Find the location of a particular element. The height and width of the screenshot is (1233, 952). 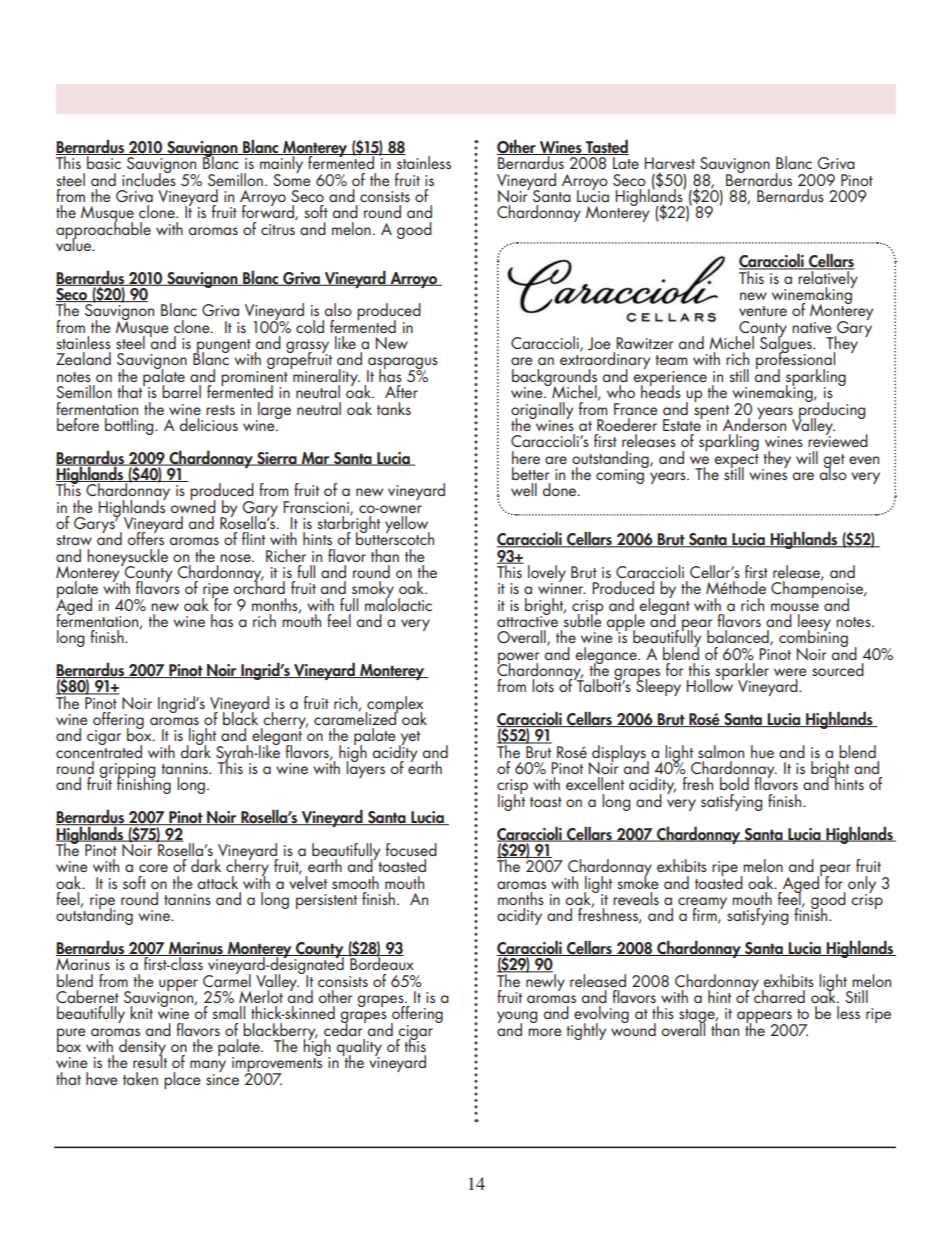

mousse is located at coordinates (795, 607).
